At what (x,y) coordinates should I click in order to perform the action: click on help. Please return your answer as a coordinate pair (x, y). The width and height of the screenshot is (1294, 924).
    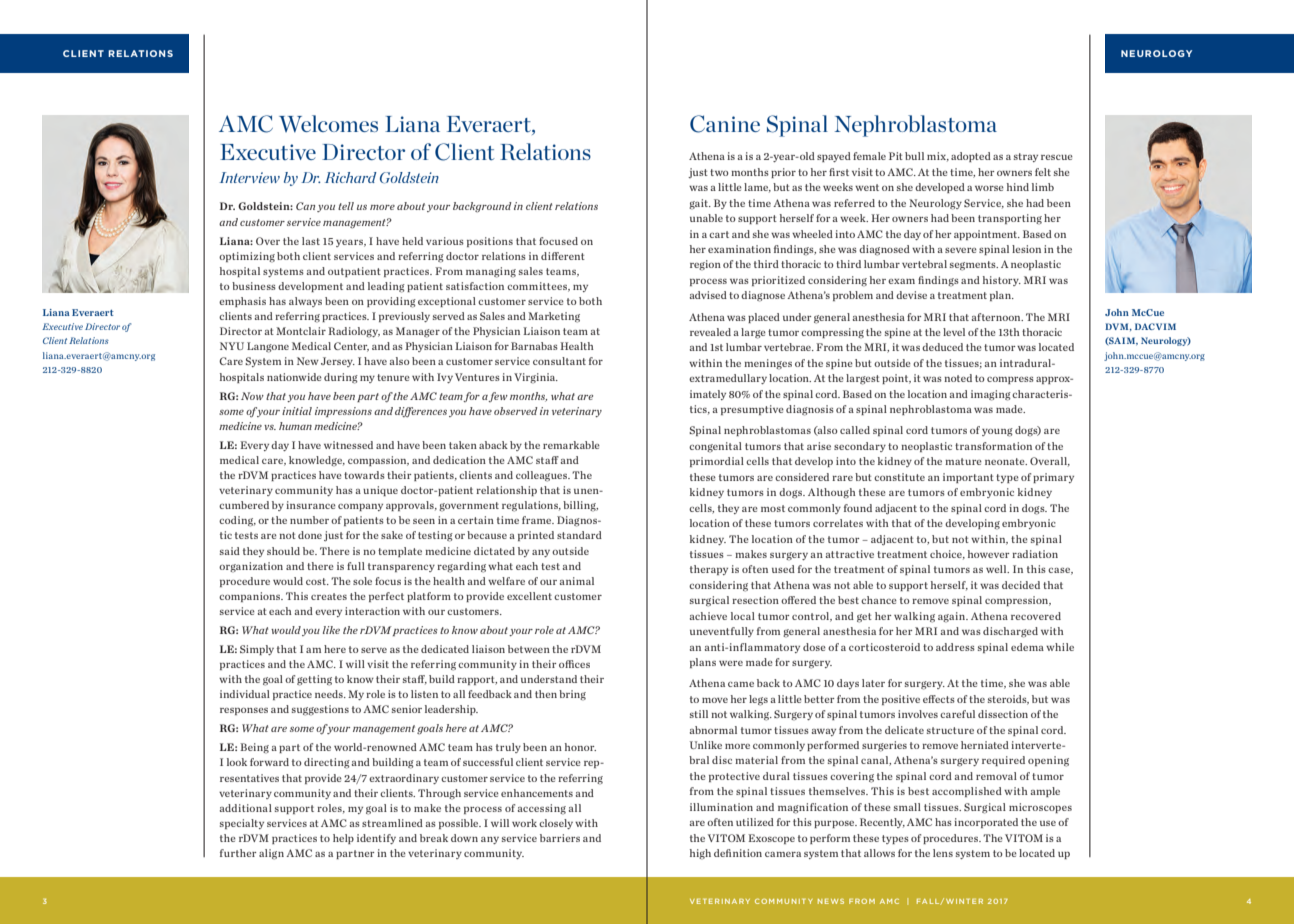
    Looking at the image, I should click on (343, 839).
